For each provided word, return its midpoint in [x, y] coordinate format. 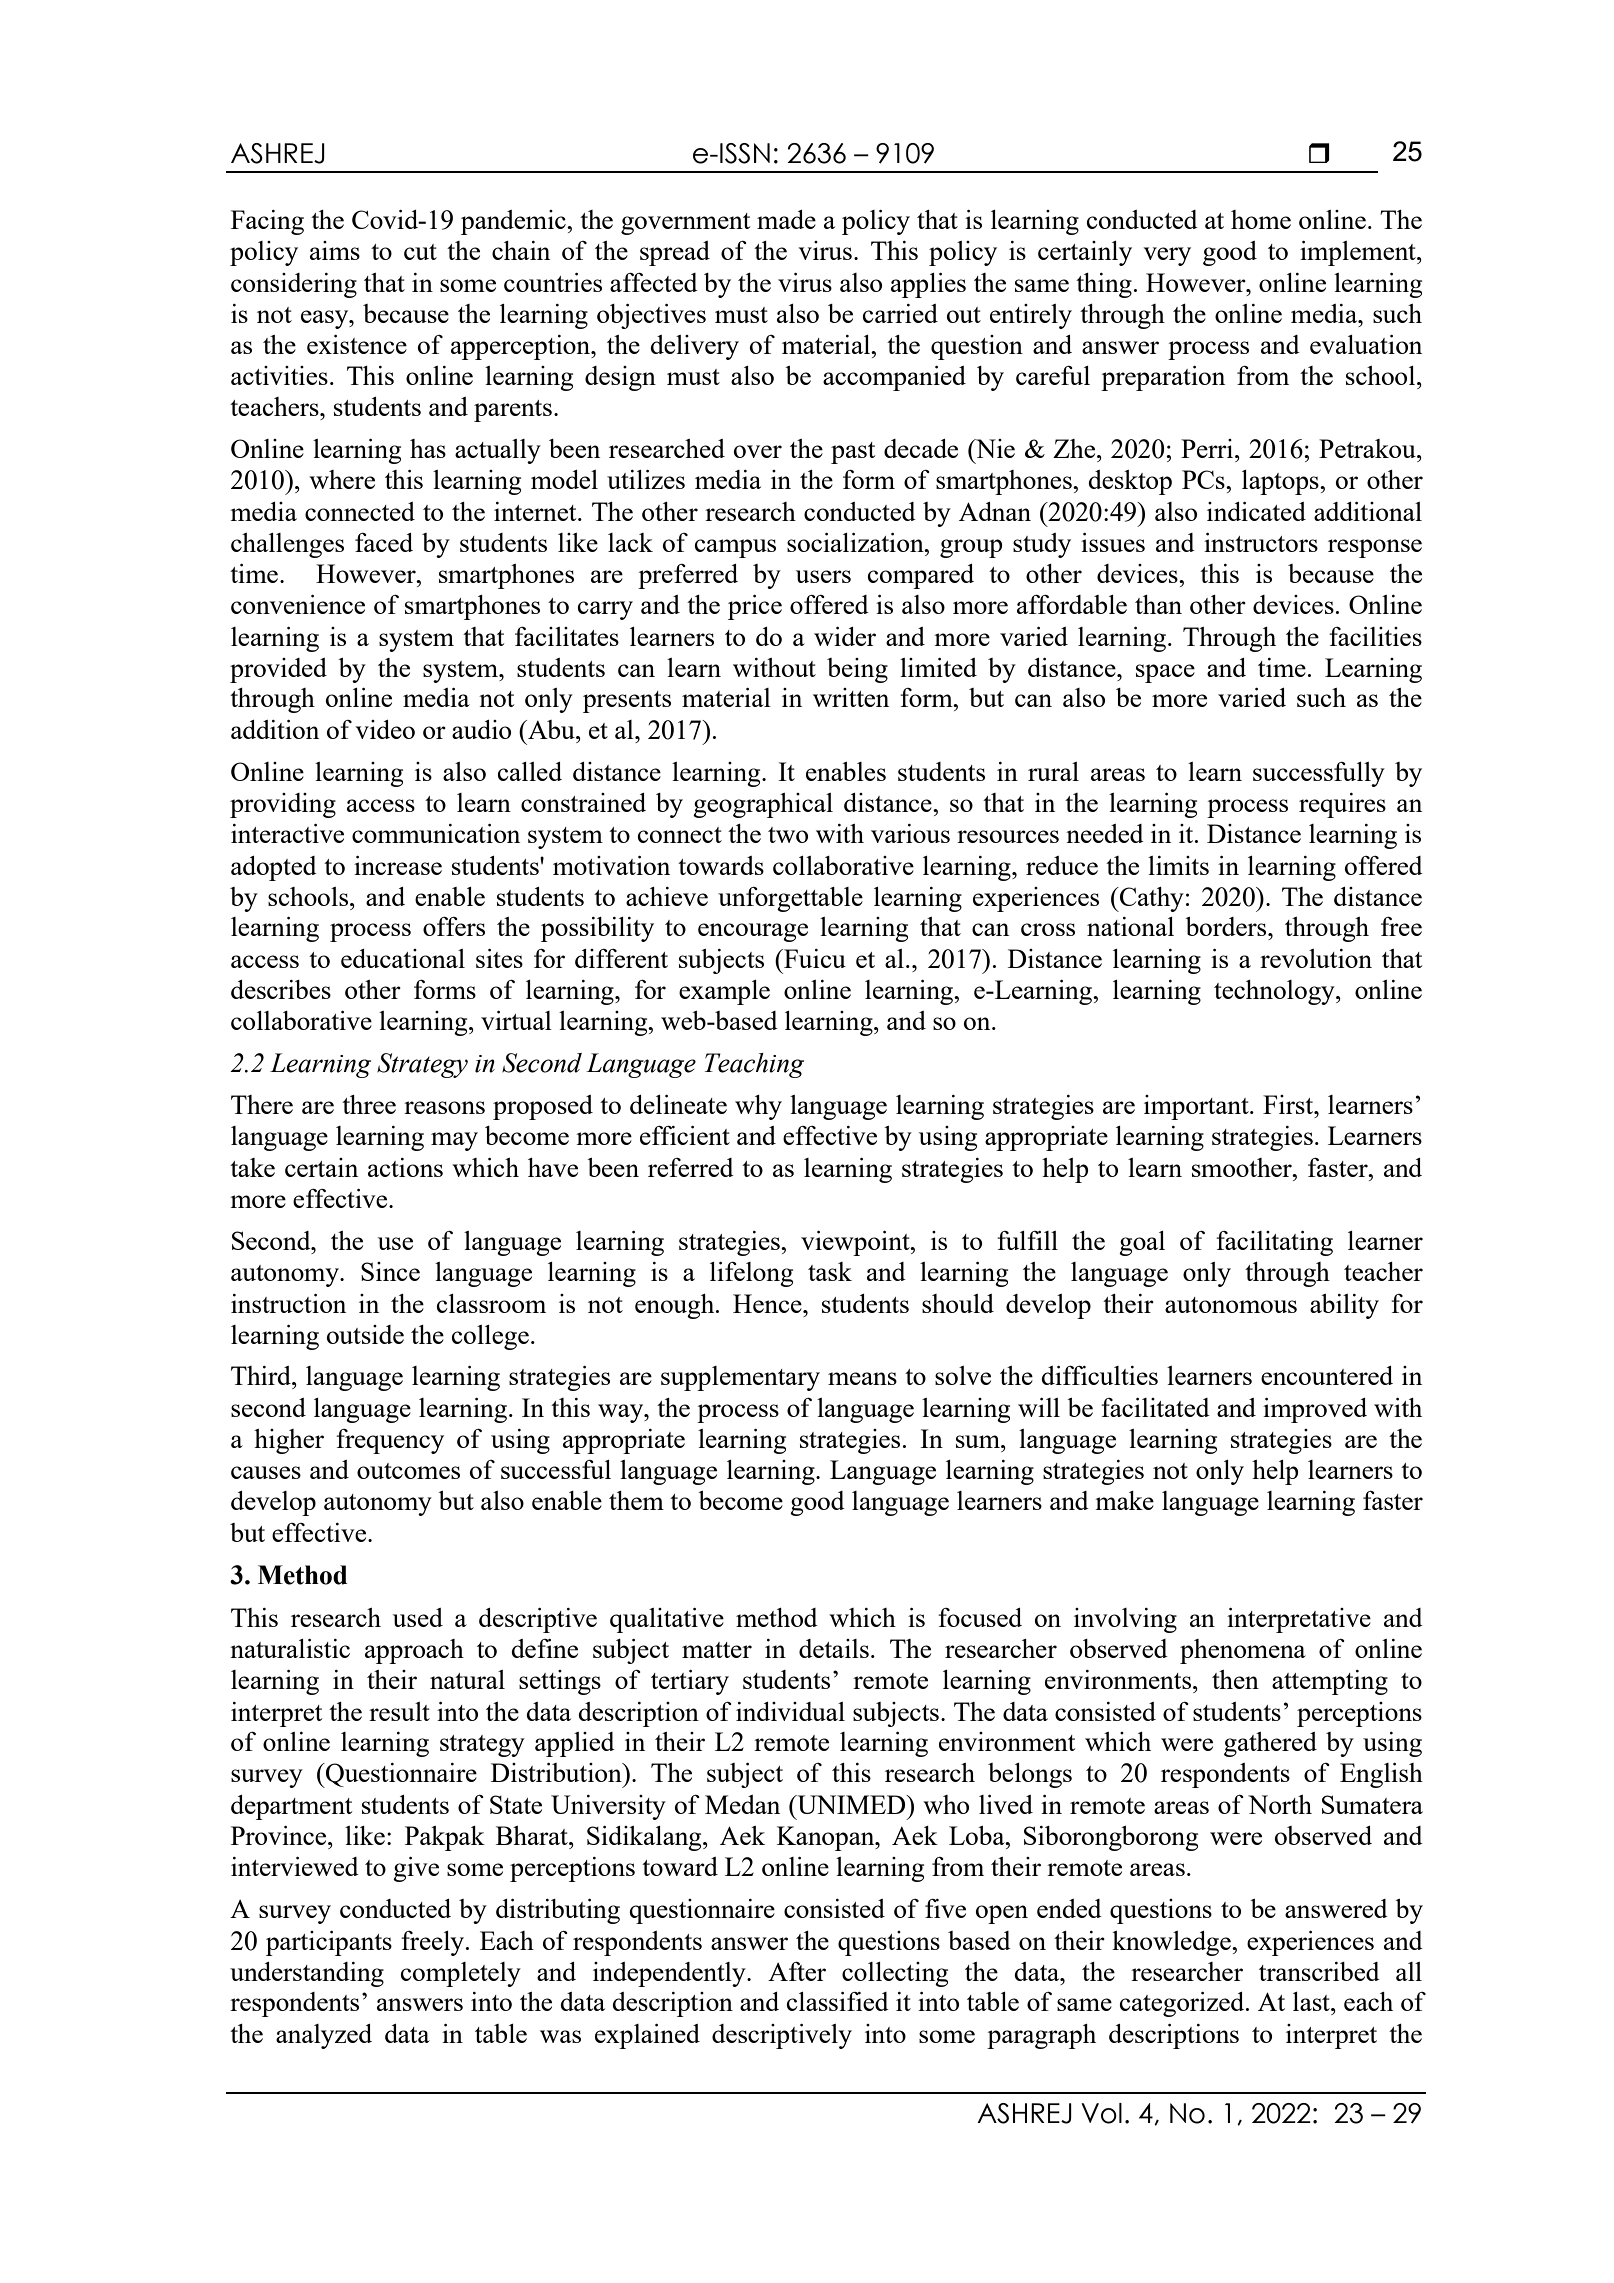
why [758, 1107]
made [786, 219]
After [797, 1971]
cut [420, 252]
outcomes [408, 1471]
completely [461, 1974]
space [1165, 673]
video [385, 729]
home [1261, 219]
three [369, 1104]
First [1289, 1104]
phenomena [1243, 1651]
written [851, 697]
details [834, 1648]
